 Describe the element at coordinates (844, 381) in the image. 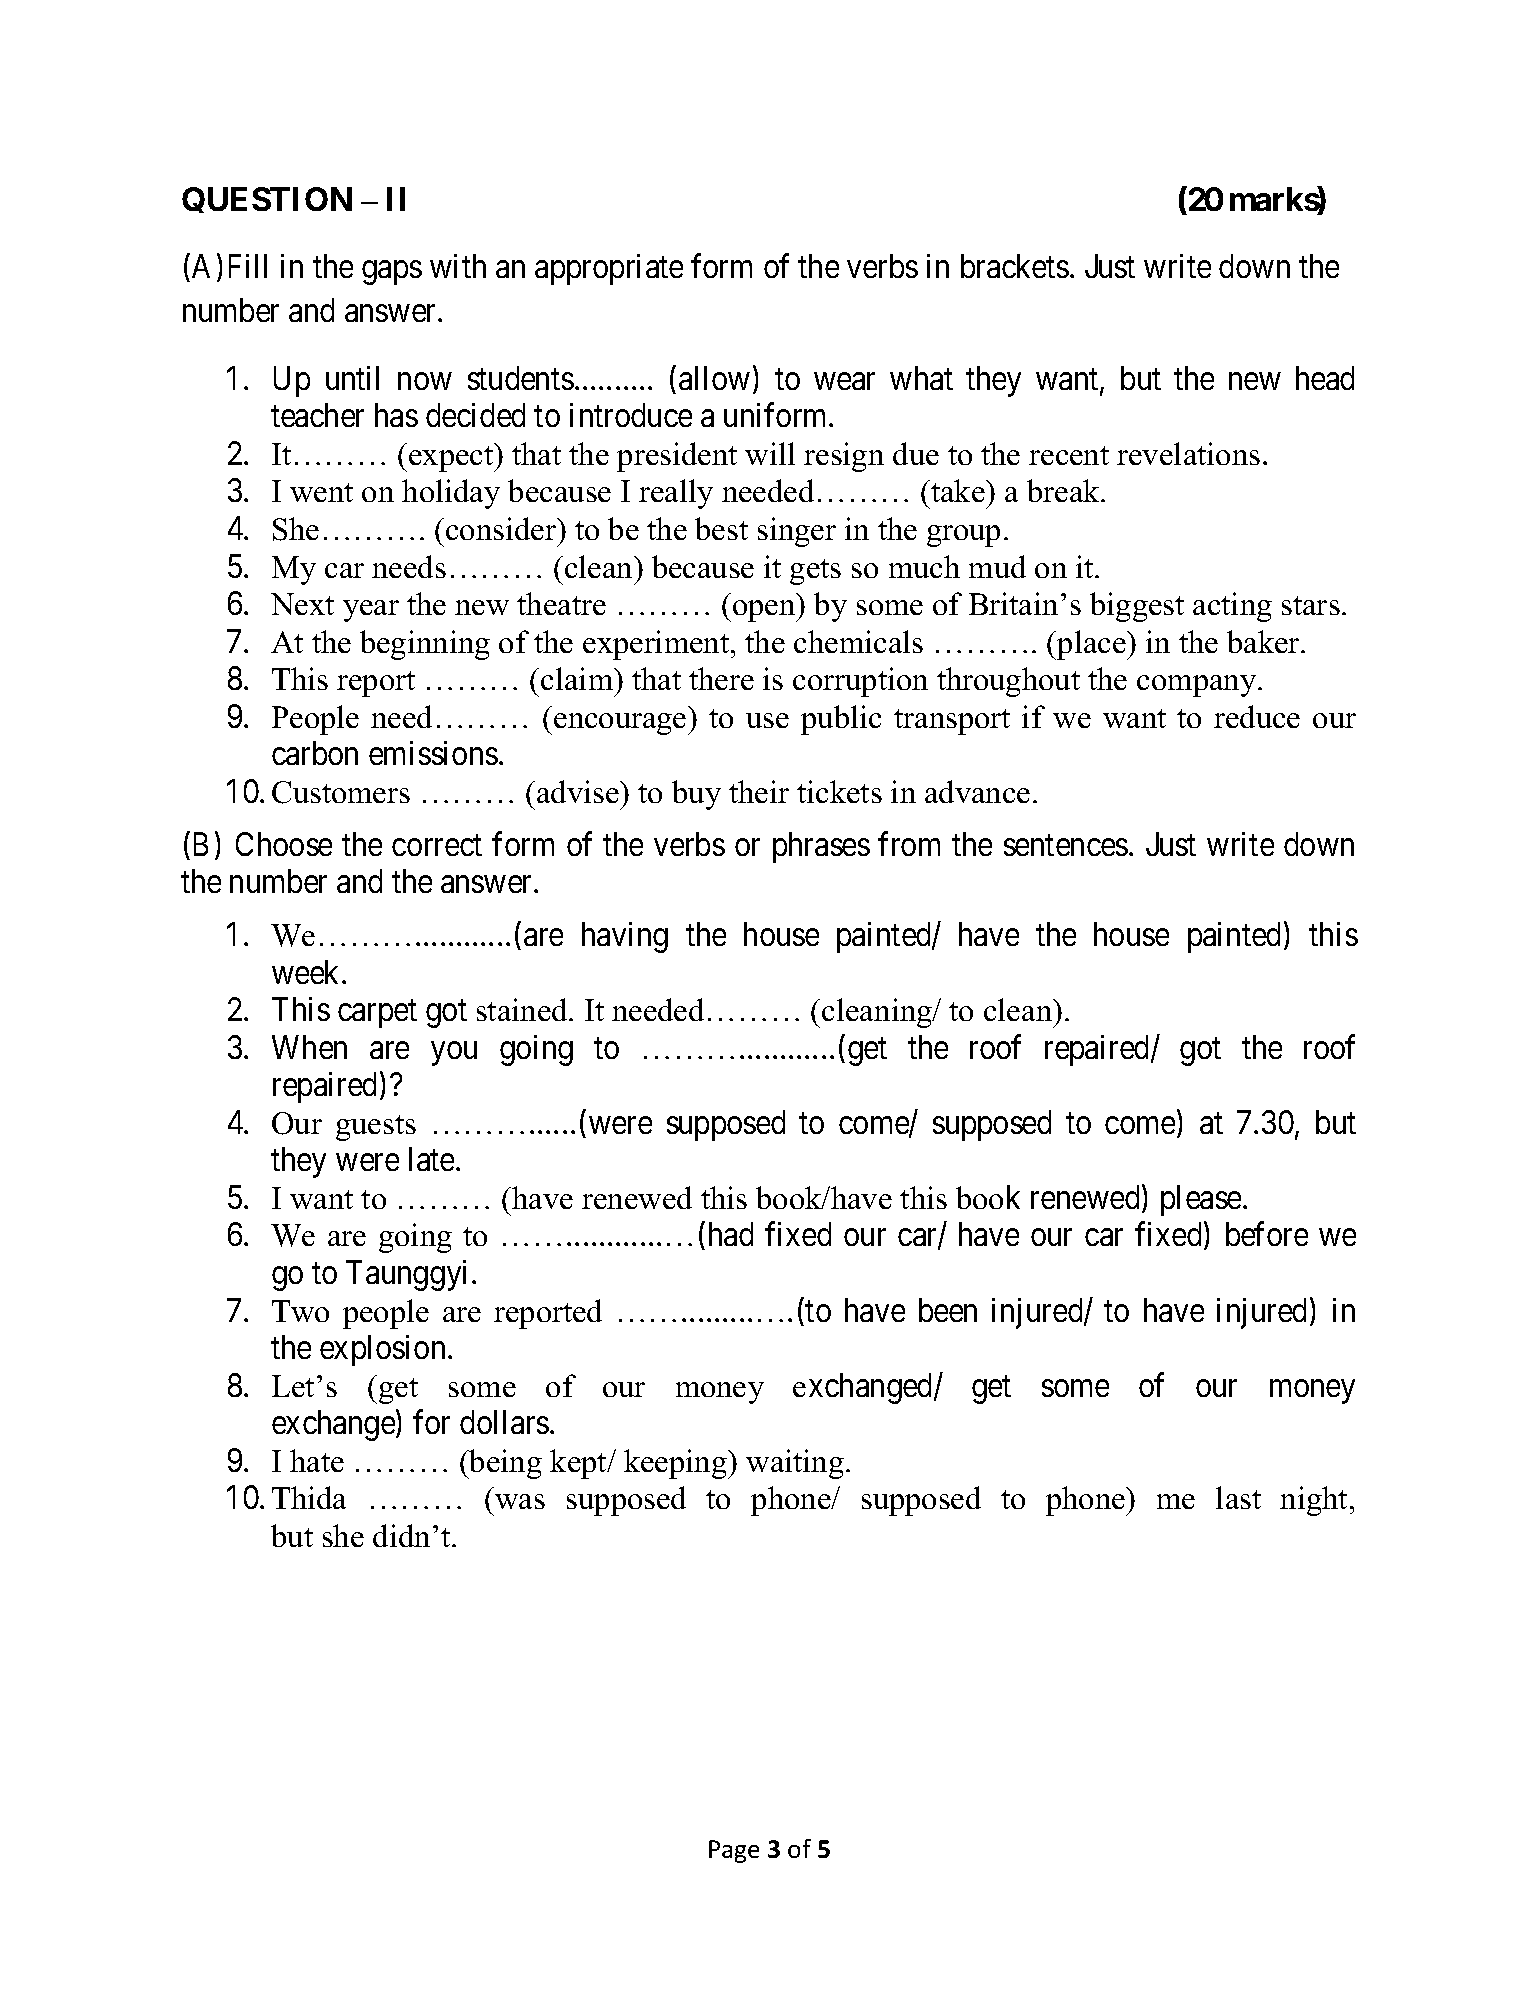

I see `wear` at that location.
